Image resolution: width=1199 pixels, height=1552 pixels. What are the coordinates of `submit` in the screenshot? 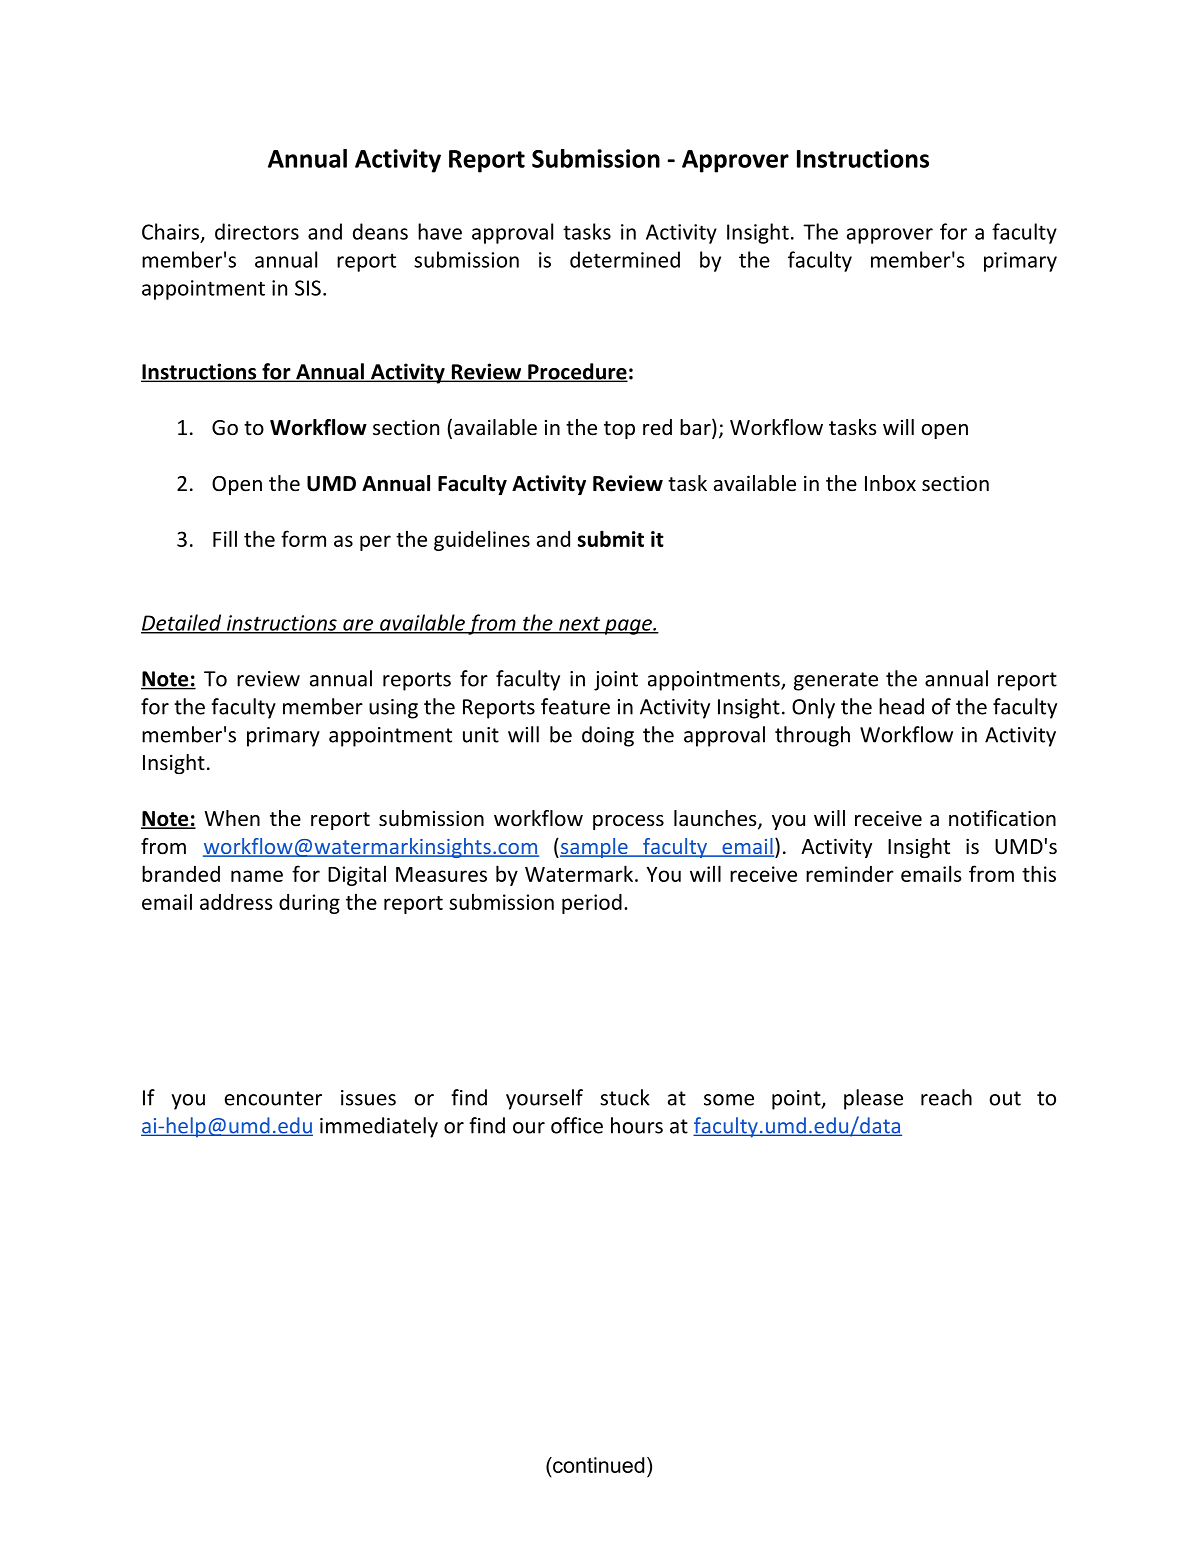 It's located at (611, 538).
